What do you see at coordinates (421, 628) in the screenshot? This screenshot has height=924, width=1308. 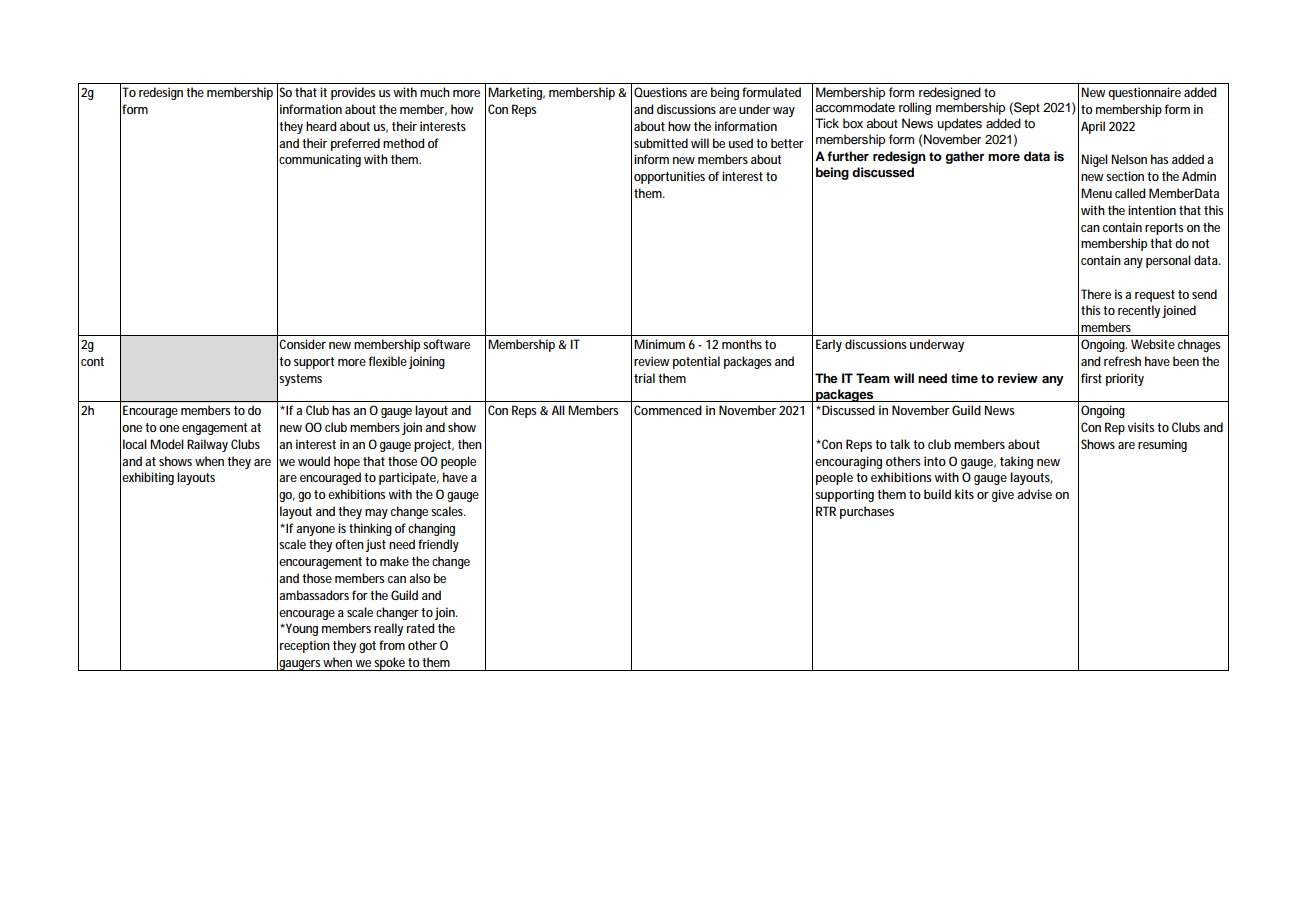 I see `rated` at bounding box center [421, 628].
